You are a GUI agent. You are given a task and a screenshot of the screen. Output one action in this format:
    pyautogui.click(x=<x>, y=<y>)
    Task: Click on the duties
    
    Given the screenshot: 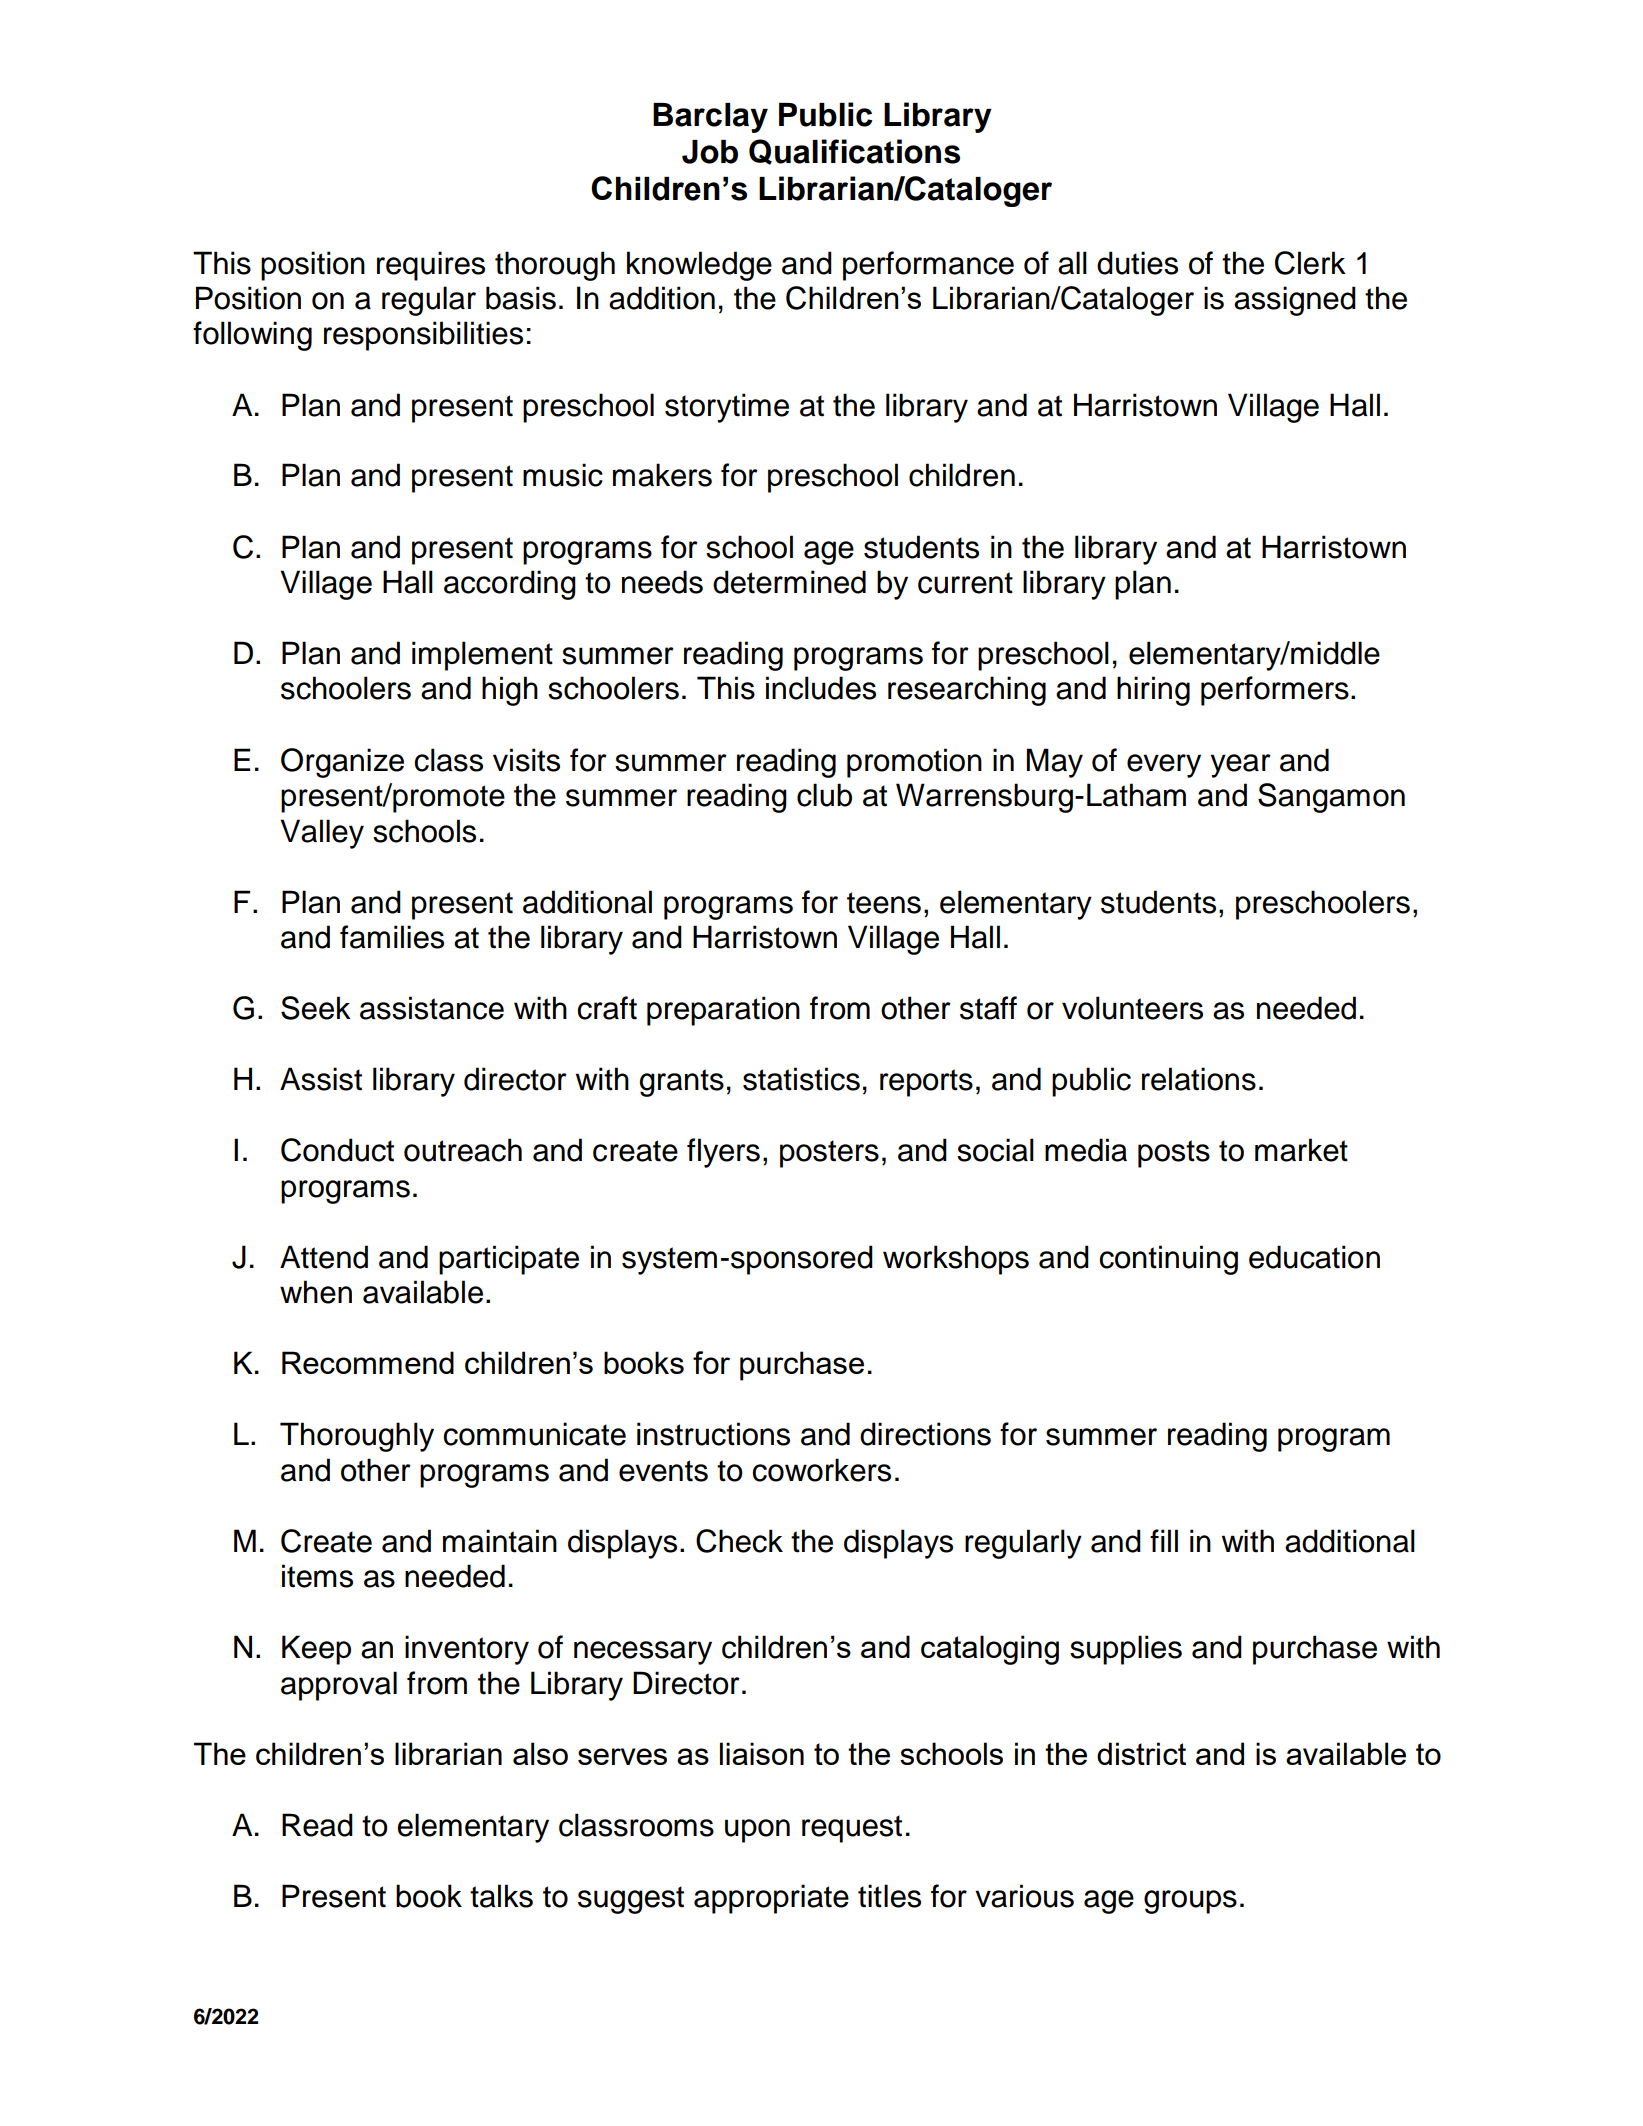 What is the action you would take?
    pyautogui.click(x=1137, y=263)
